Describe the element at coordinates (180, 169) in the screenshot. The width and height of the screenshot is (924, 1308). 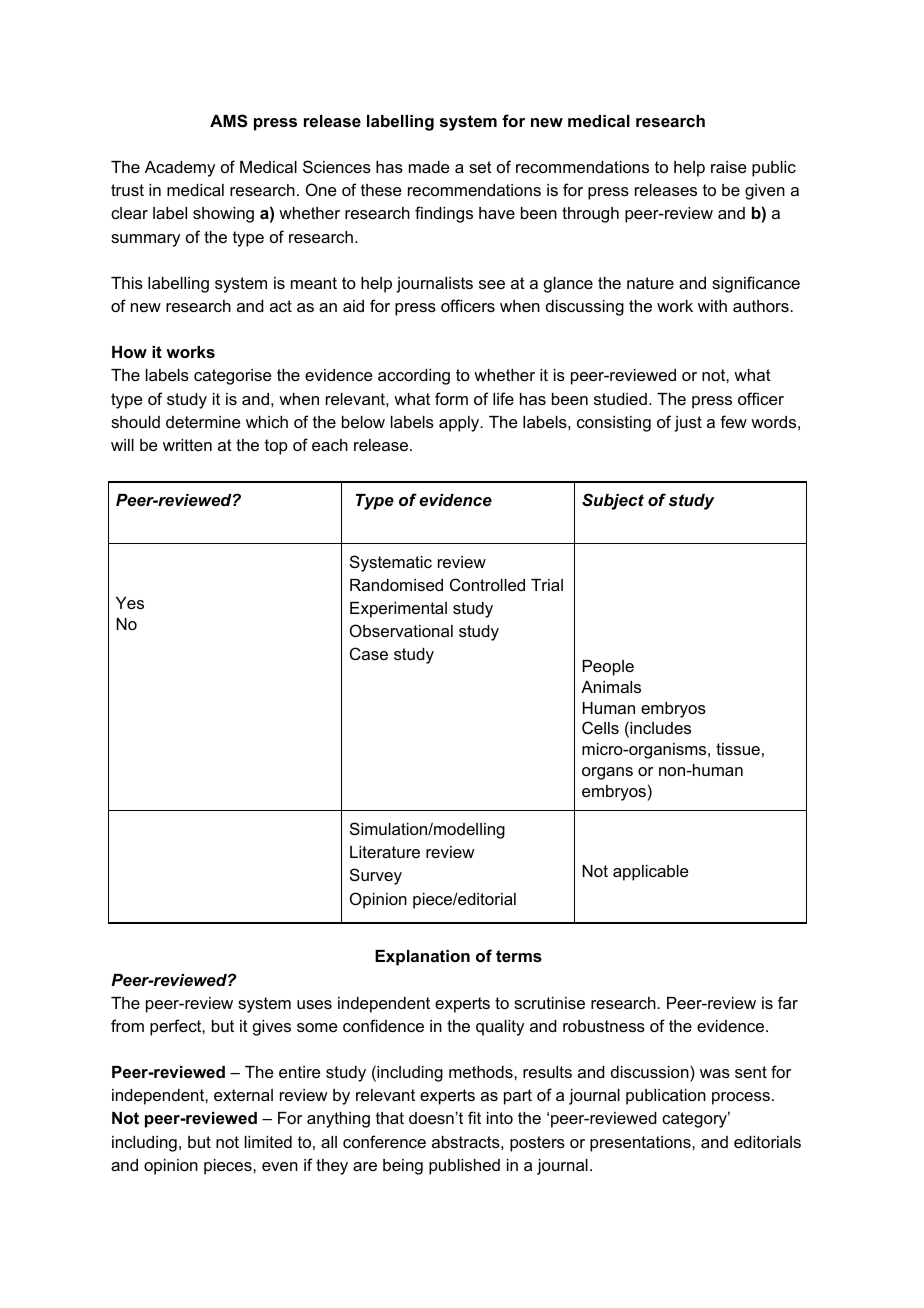
I see `Academy` at that location.
